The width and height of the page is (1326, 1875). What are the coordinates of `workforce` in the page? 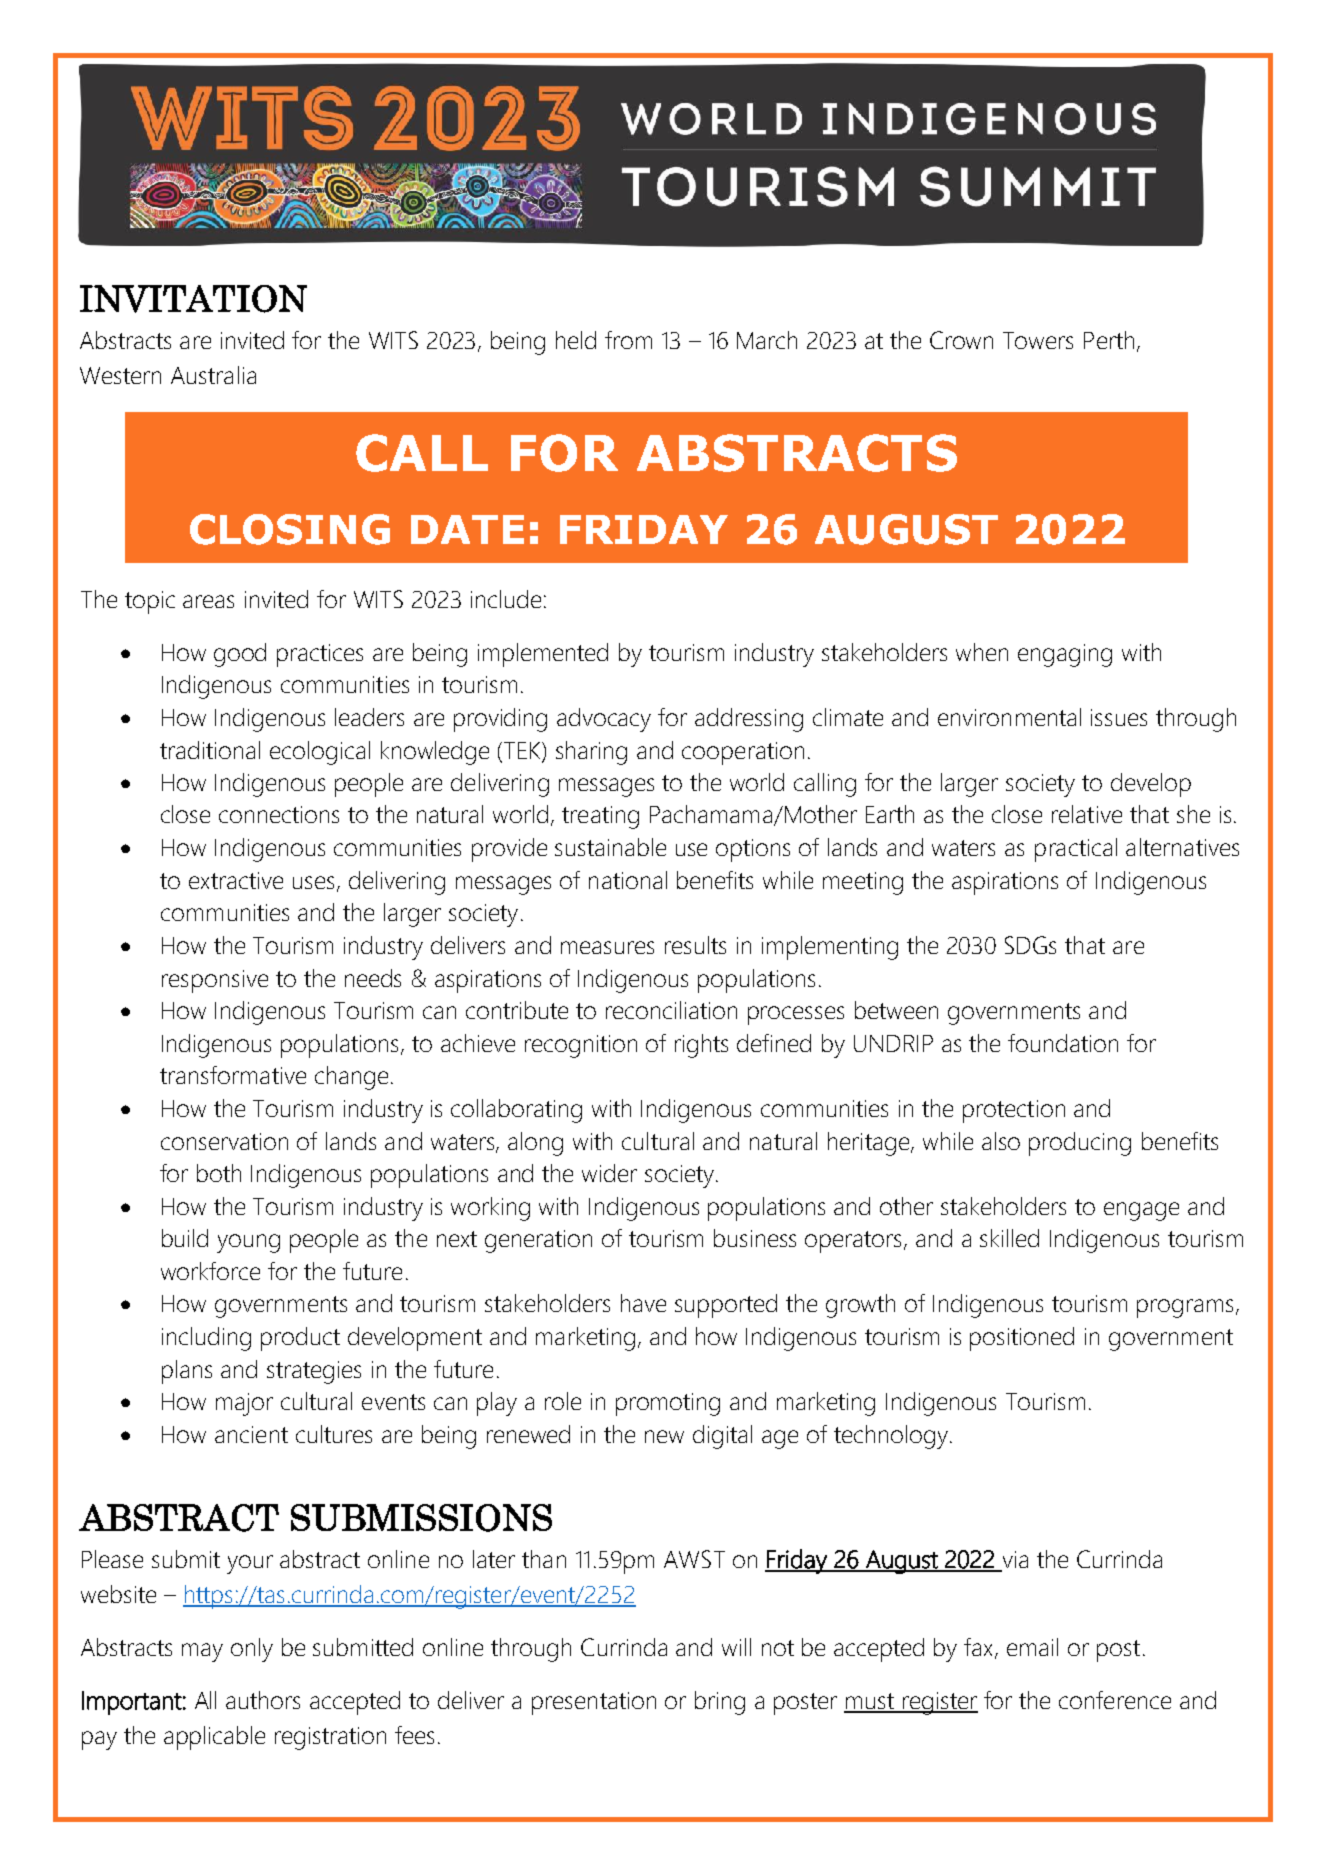 It's located at (210, 1271).
